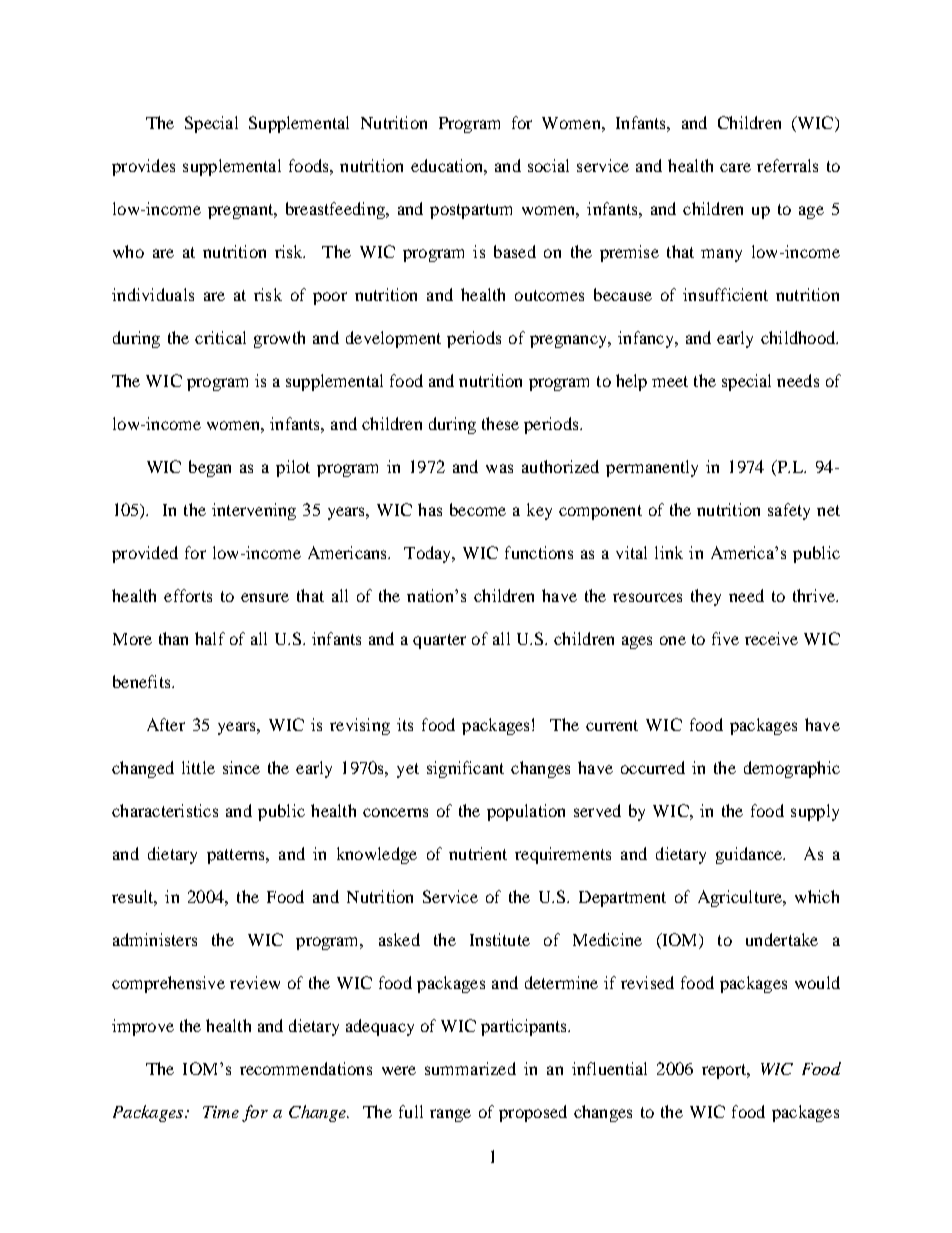 The height and width of the document is (1233, 952). I want to click on Time, so click(221, 1112).
